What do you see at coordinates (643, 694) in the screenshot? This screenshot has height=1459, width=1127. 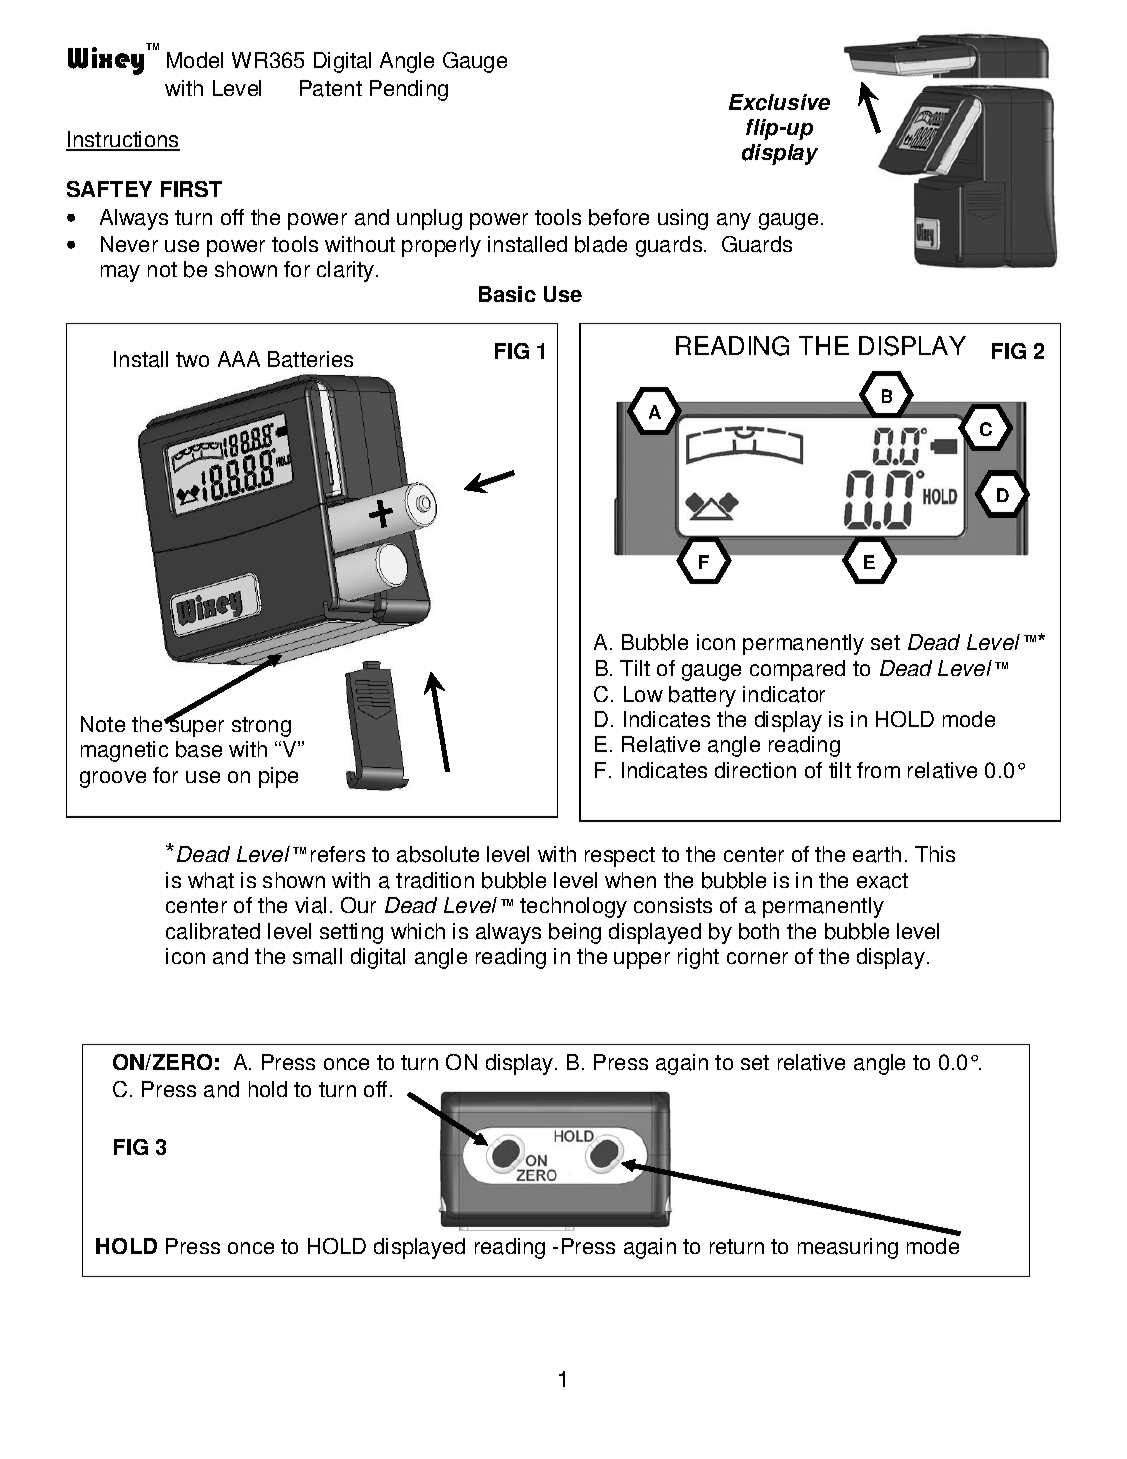 I see `Low` at bounding box center [643, 694].
